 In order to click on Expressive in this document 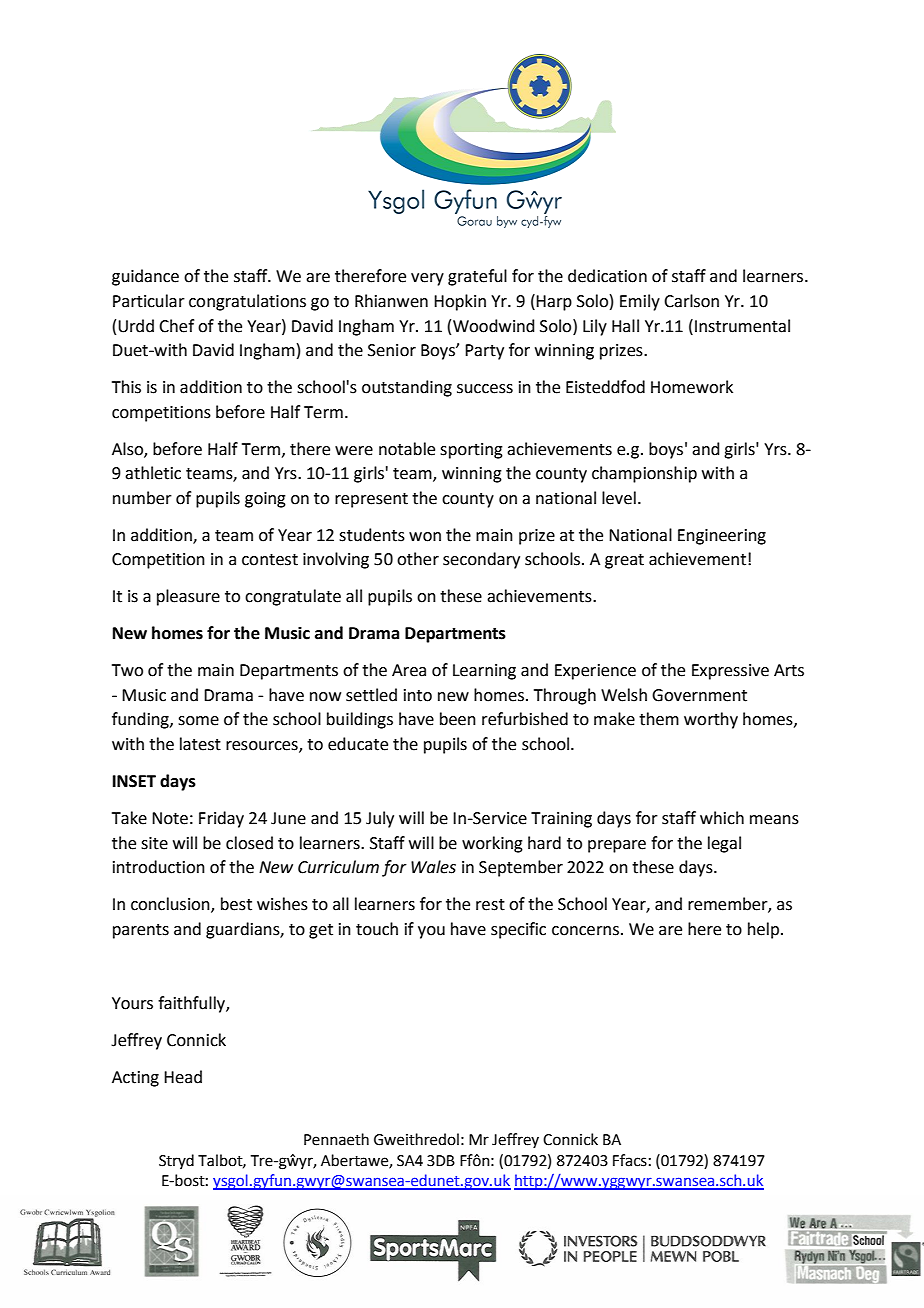, I will do `click(730, 672)`.
